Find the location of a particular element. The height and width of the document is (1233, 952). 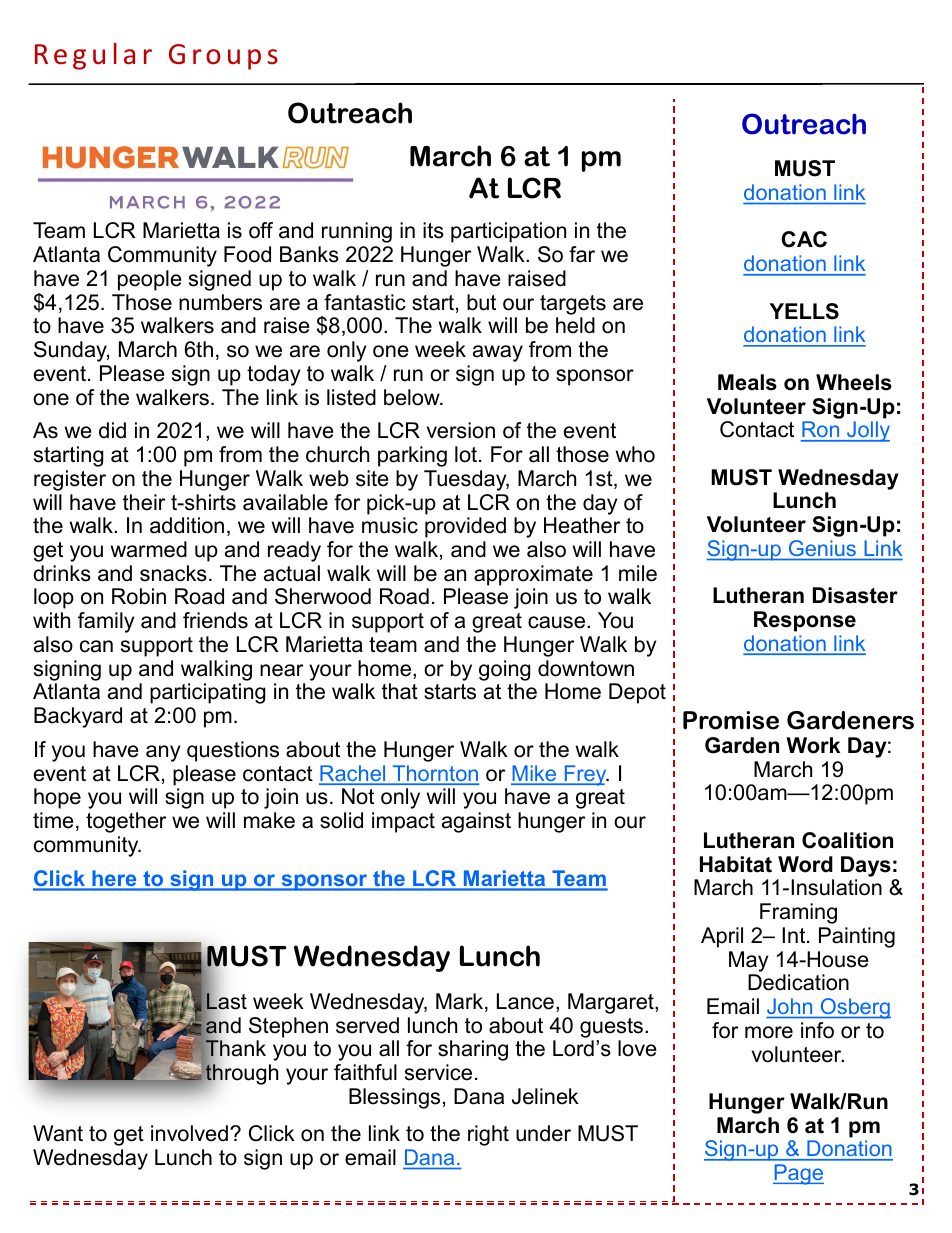

CAC is located at coordinates (804, 239).
